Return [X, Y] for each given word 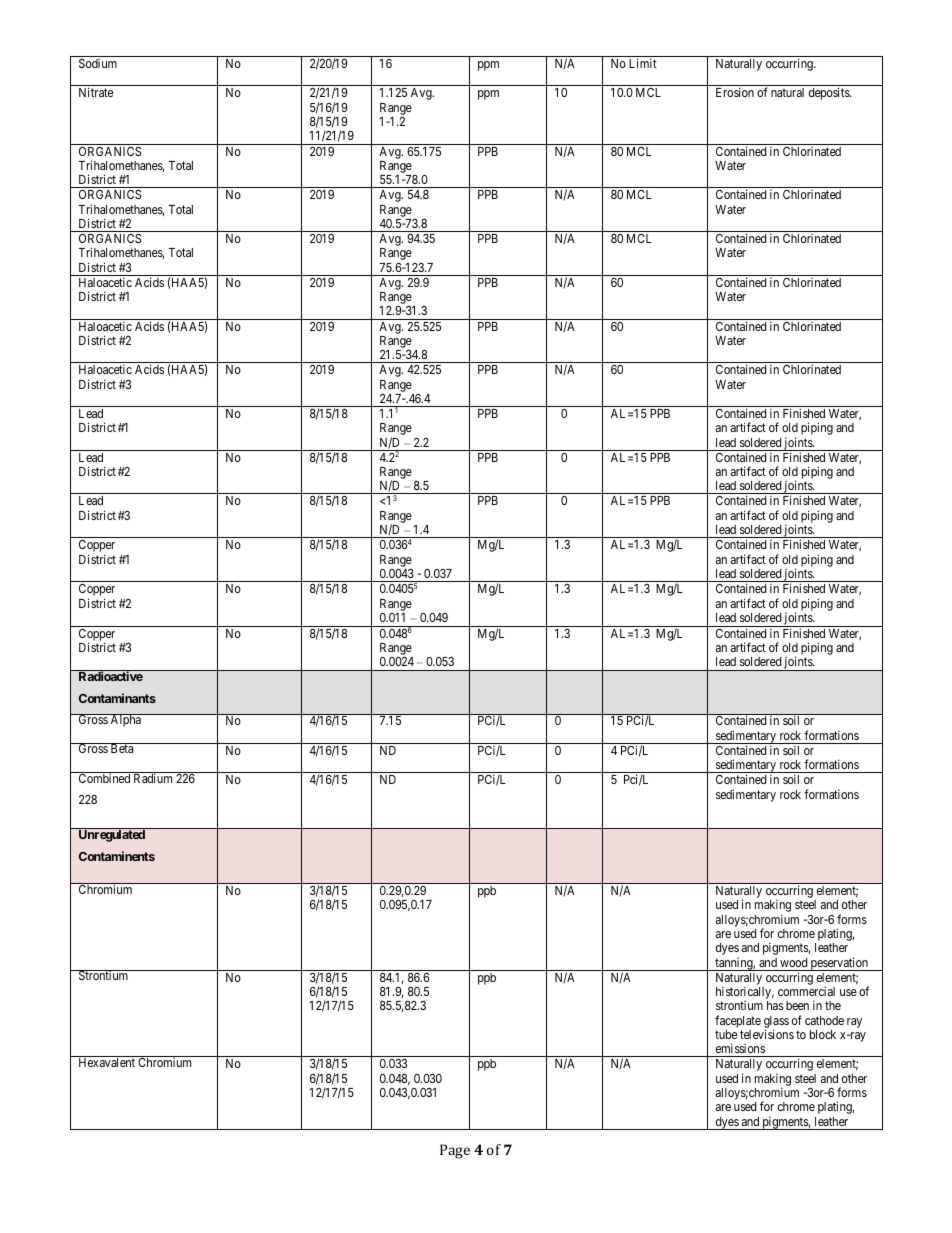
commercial [806, 991]
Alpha [125, 720]
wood [793, 962]
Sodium [98, 63]
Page [455, 1151]
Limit [643, 63]
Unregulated [112, 836]
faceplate [738, 1021]
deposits [830, 93]
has [775, 1005]
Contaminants [117, 698]
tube [726, 1034]
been [797, 1005]
